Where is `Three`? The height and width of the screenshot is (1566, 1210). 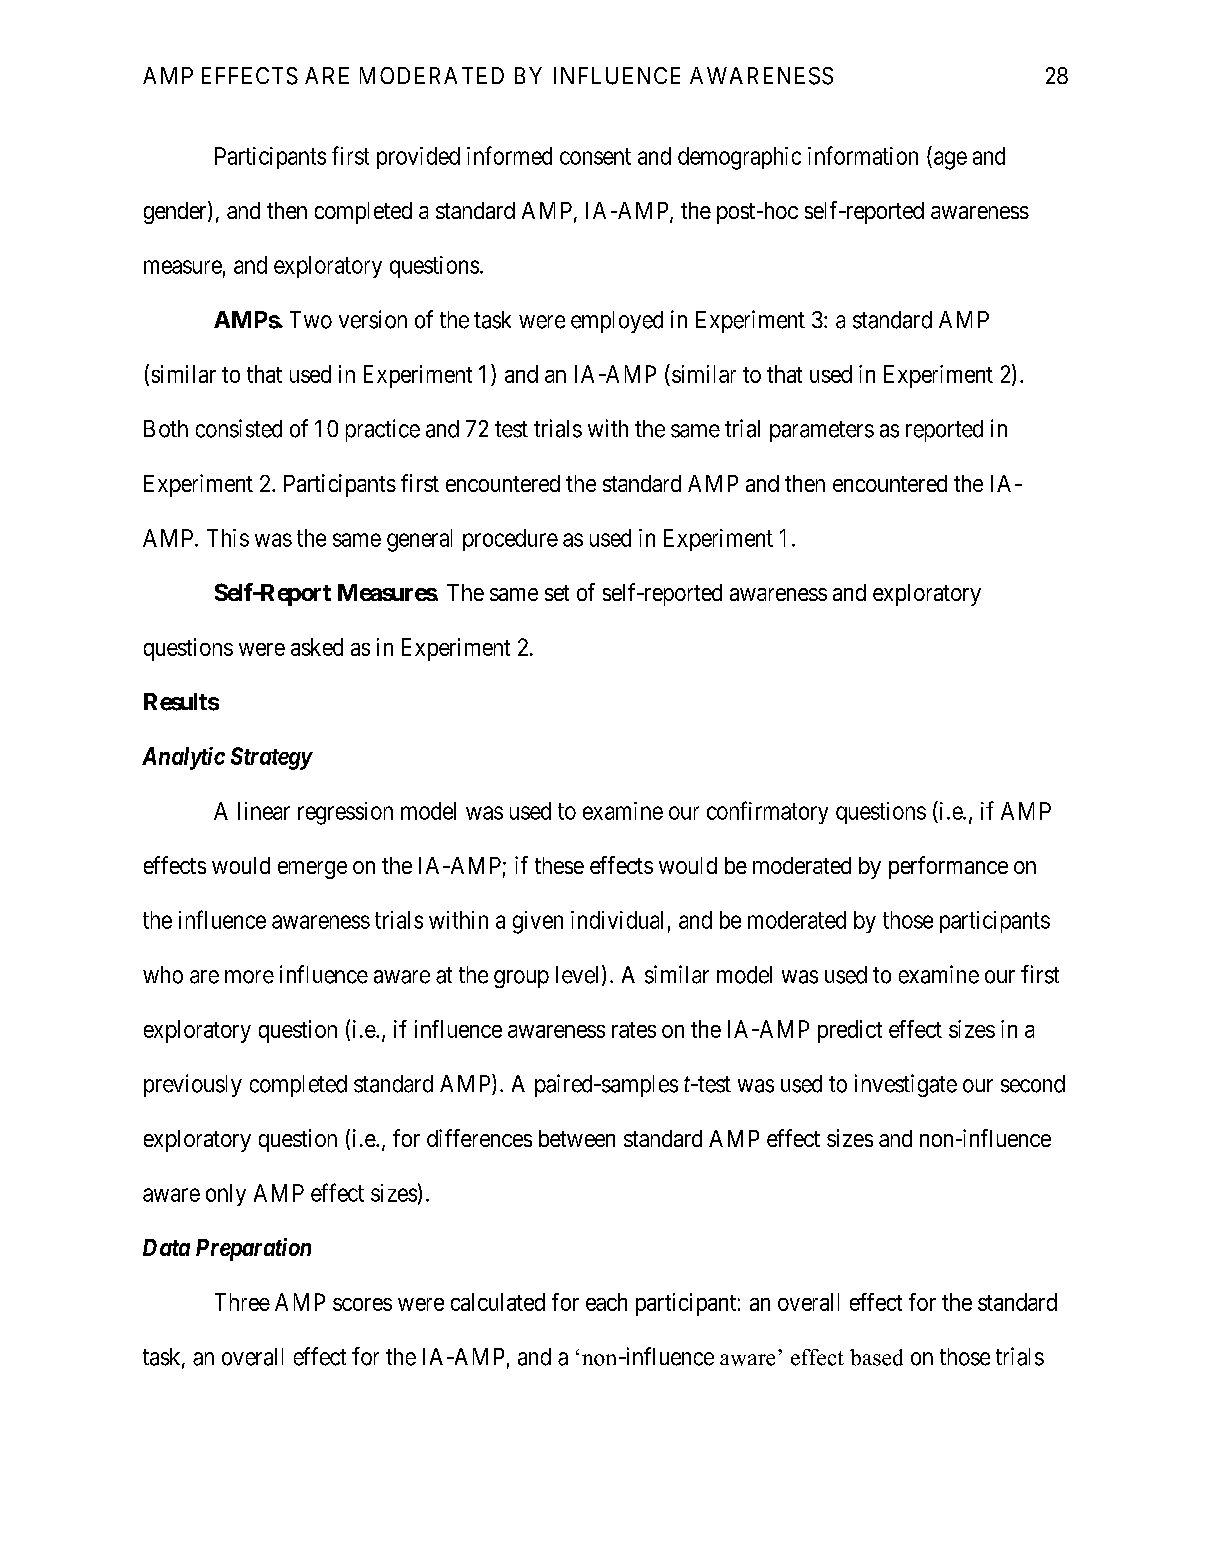 Three is located at coordinates (242, 1302).
